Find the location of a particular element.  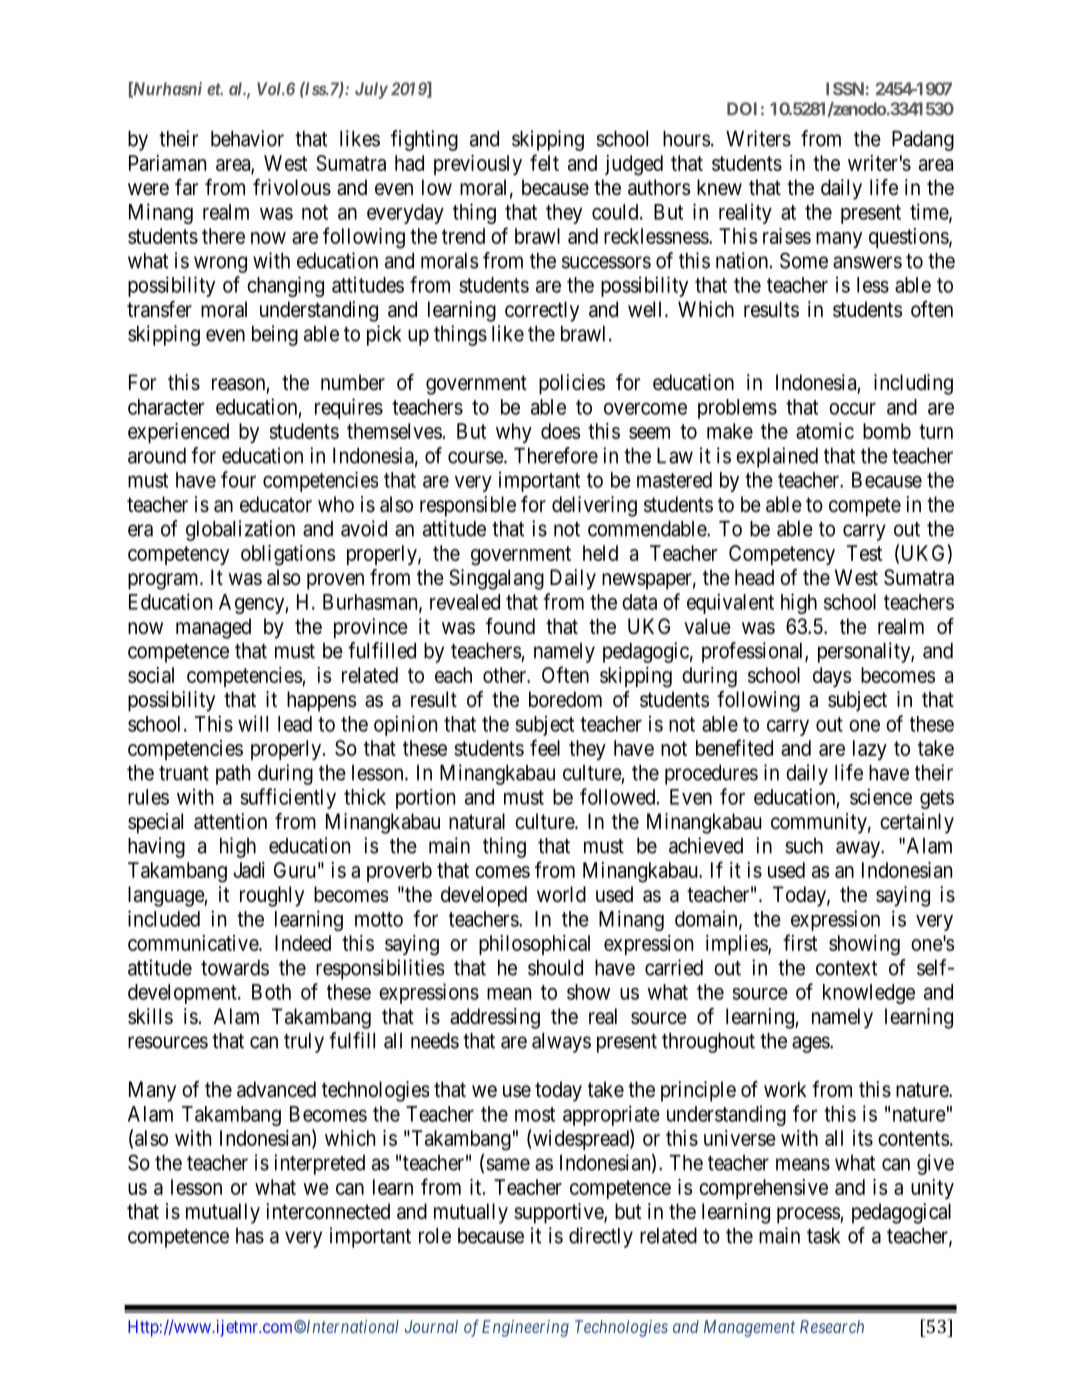

felt is located at coordinates (544, 162).
